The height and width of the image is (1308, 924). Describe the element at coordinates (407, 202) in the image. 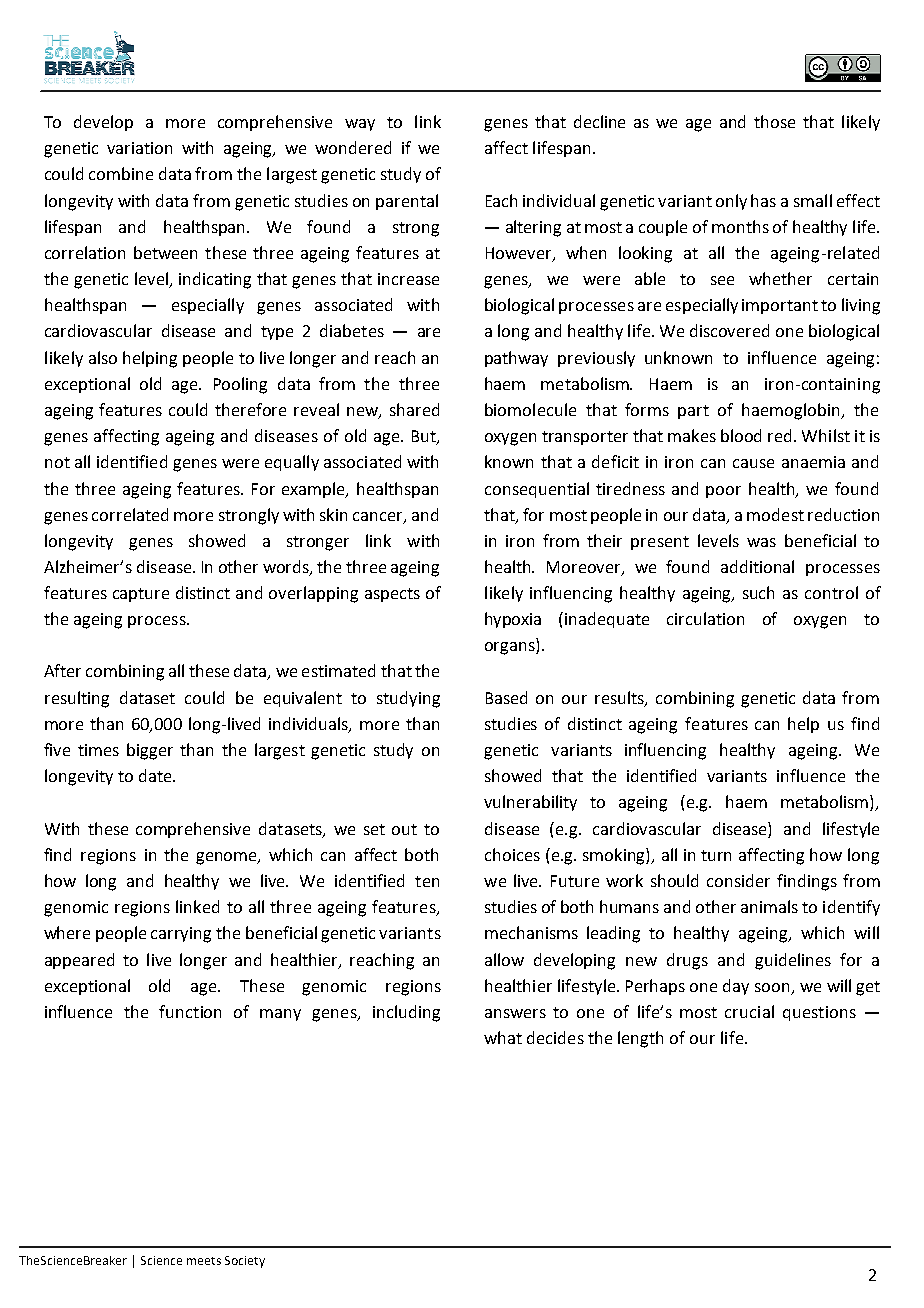

I see `parental` at that location.
